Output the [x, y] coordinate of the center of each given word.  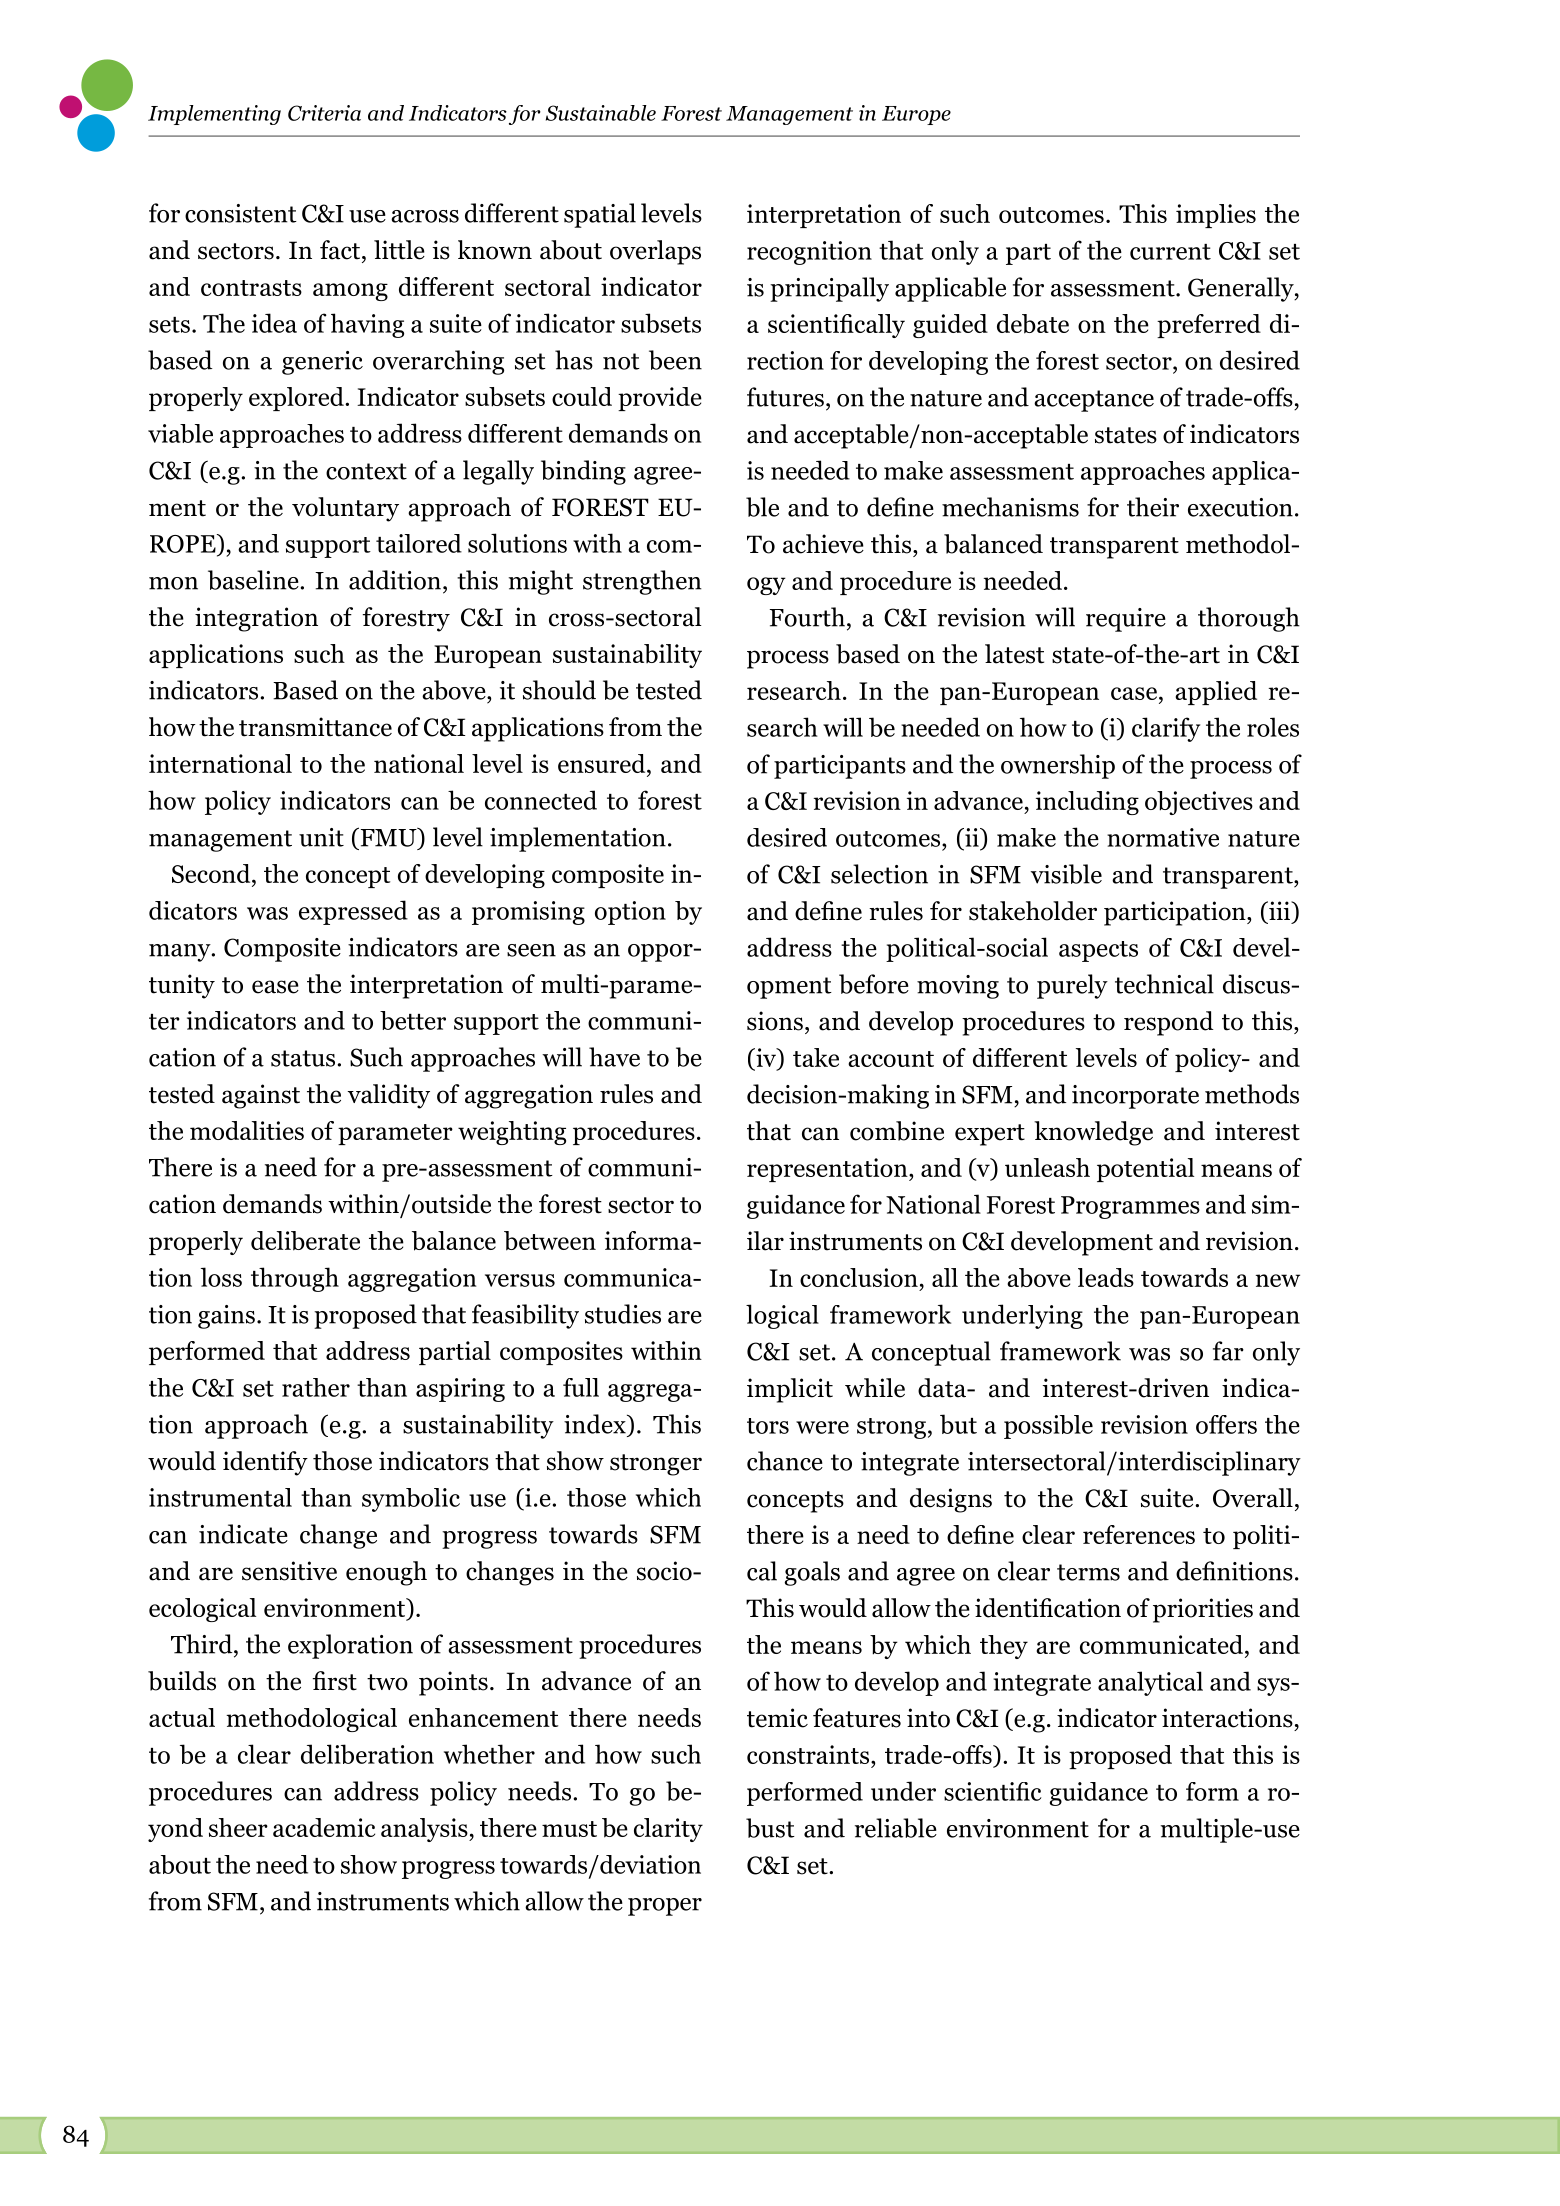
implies [1216, 216]
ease [275, 987]
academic [324, 1827]
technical [1164, 984]
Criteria [324, 113]
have [614, 1057]
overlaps [655, 252]
